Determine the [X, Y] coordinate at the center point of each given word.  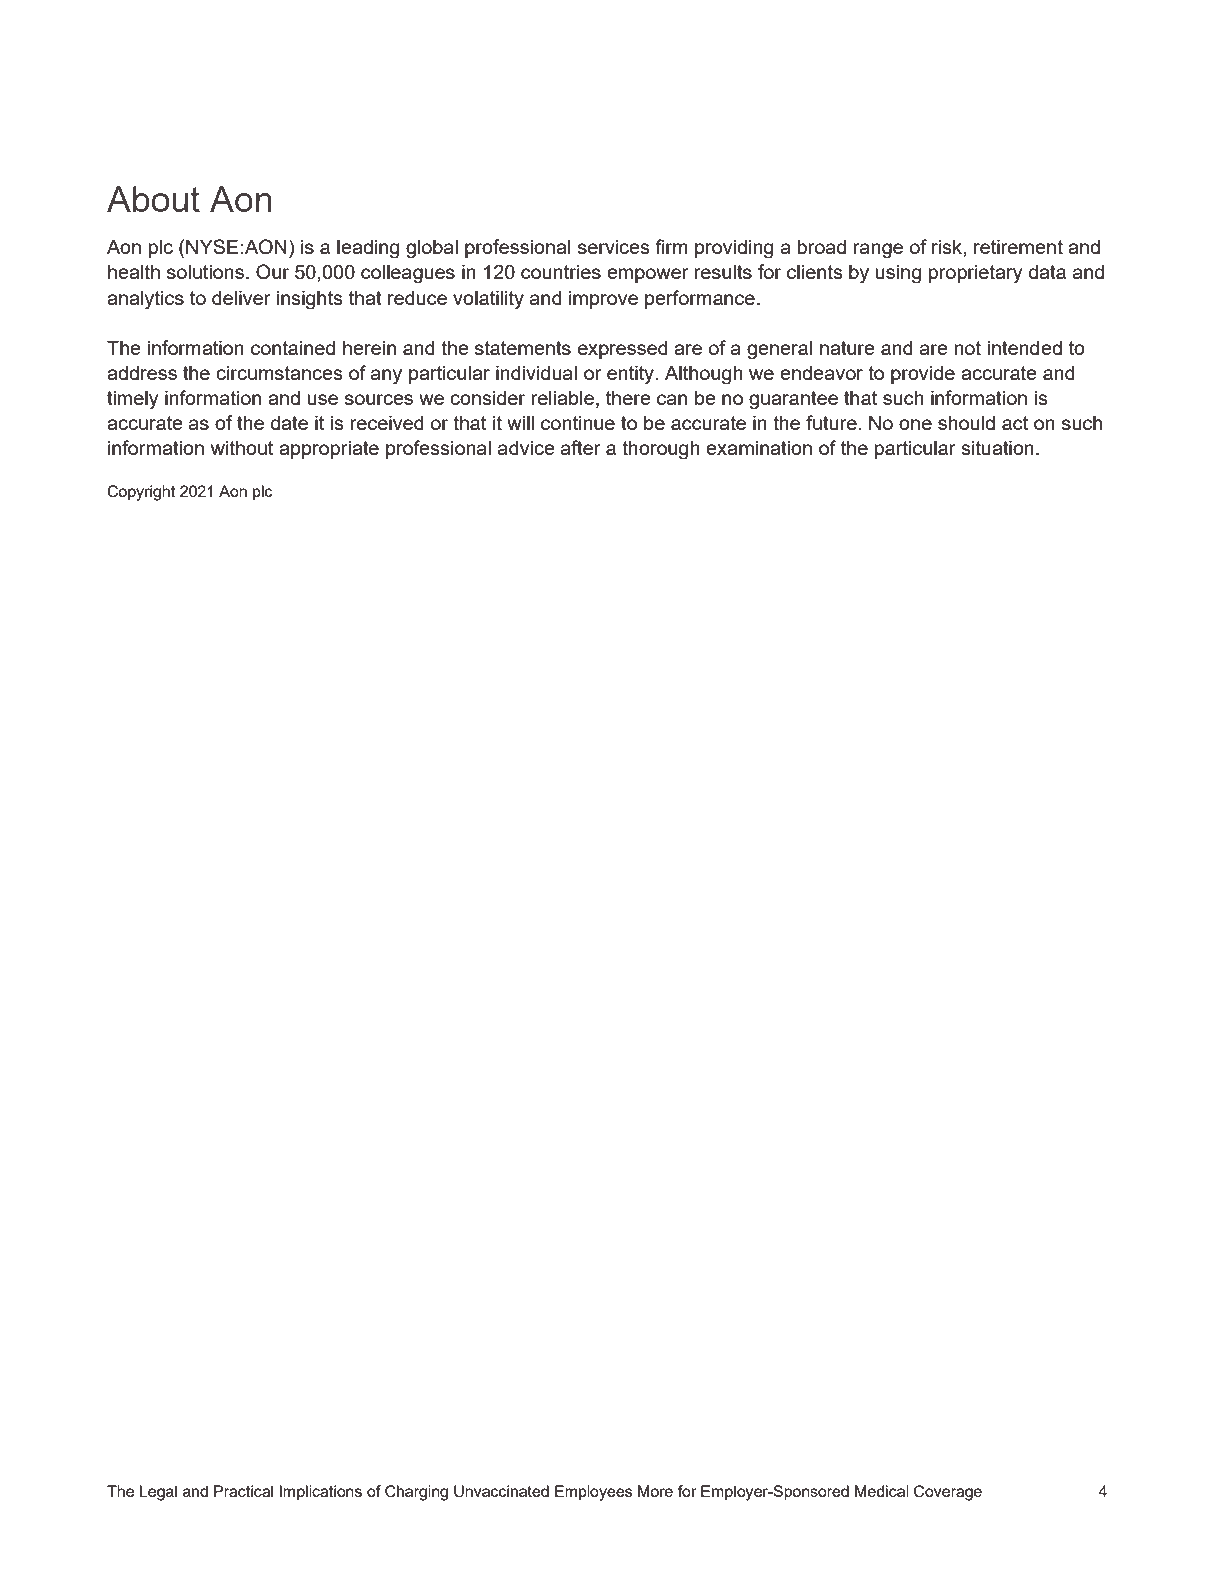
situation [997, 447]
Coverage [948, 1493]
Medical [882, 1491]
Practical [243, 1491]
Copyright [141, 493]
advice [526, 447]
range [878, 251]
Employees [593, 1493]
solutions [205, 271]
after [581, 447]
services [614, 246]
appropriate [329, 449]
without [242, 447]
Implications [321, 1493]
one [915, 424]
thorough [661, 450]
